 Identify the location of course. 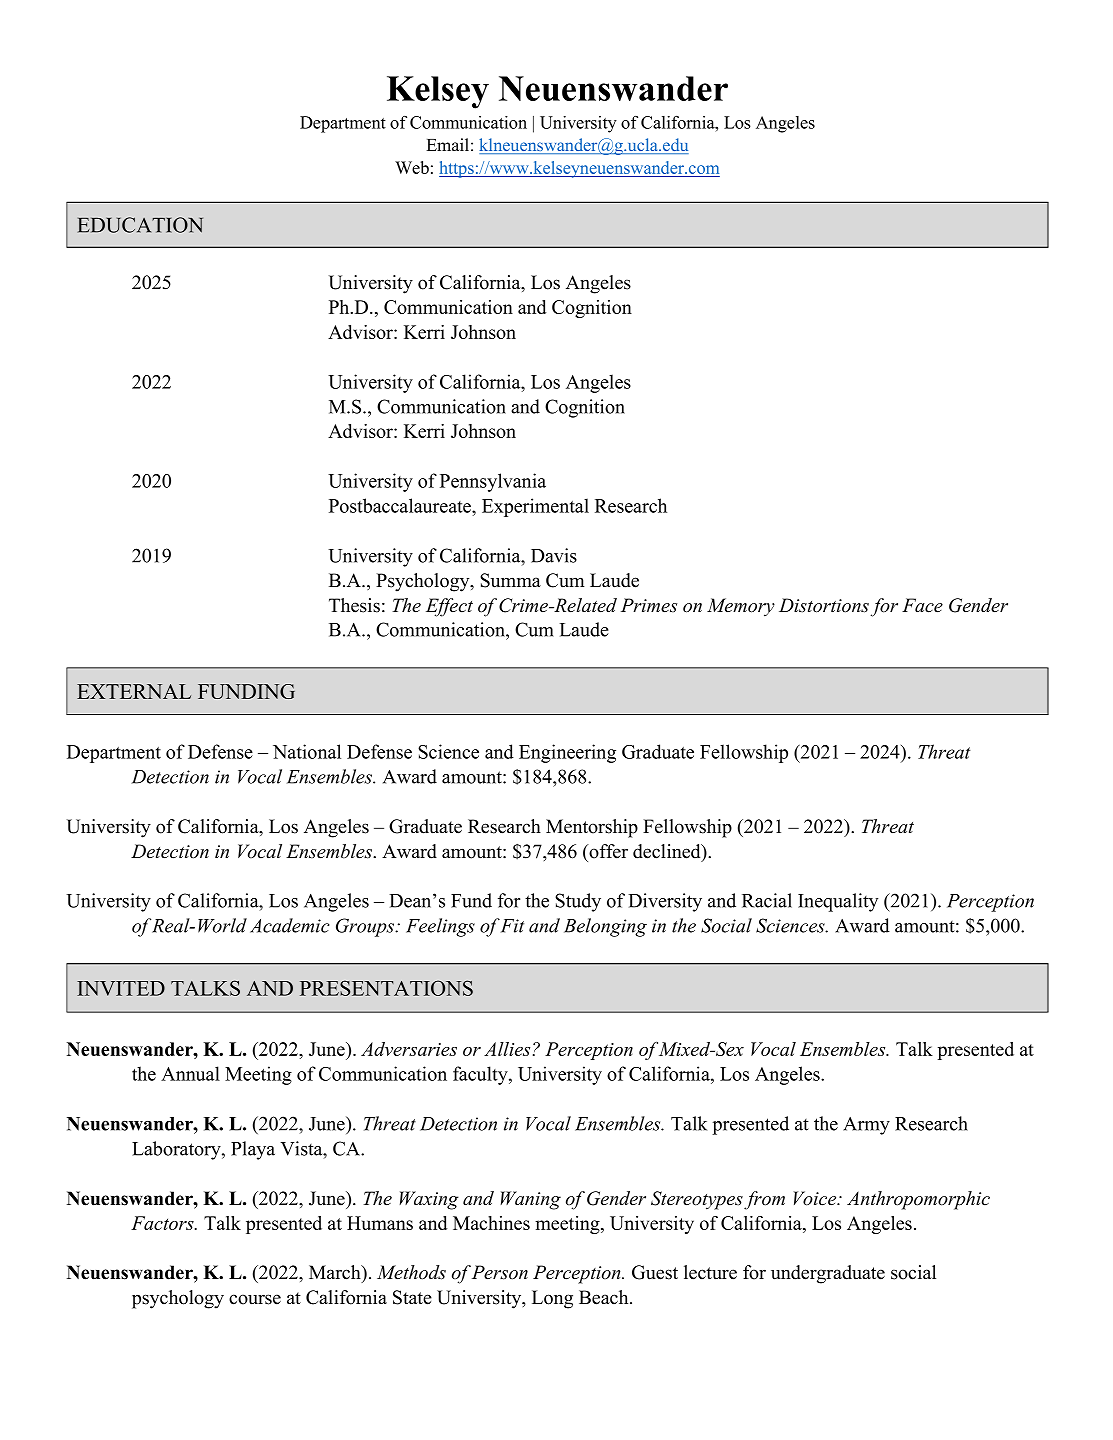
(255, 1299).
